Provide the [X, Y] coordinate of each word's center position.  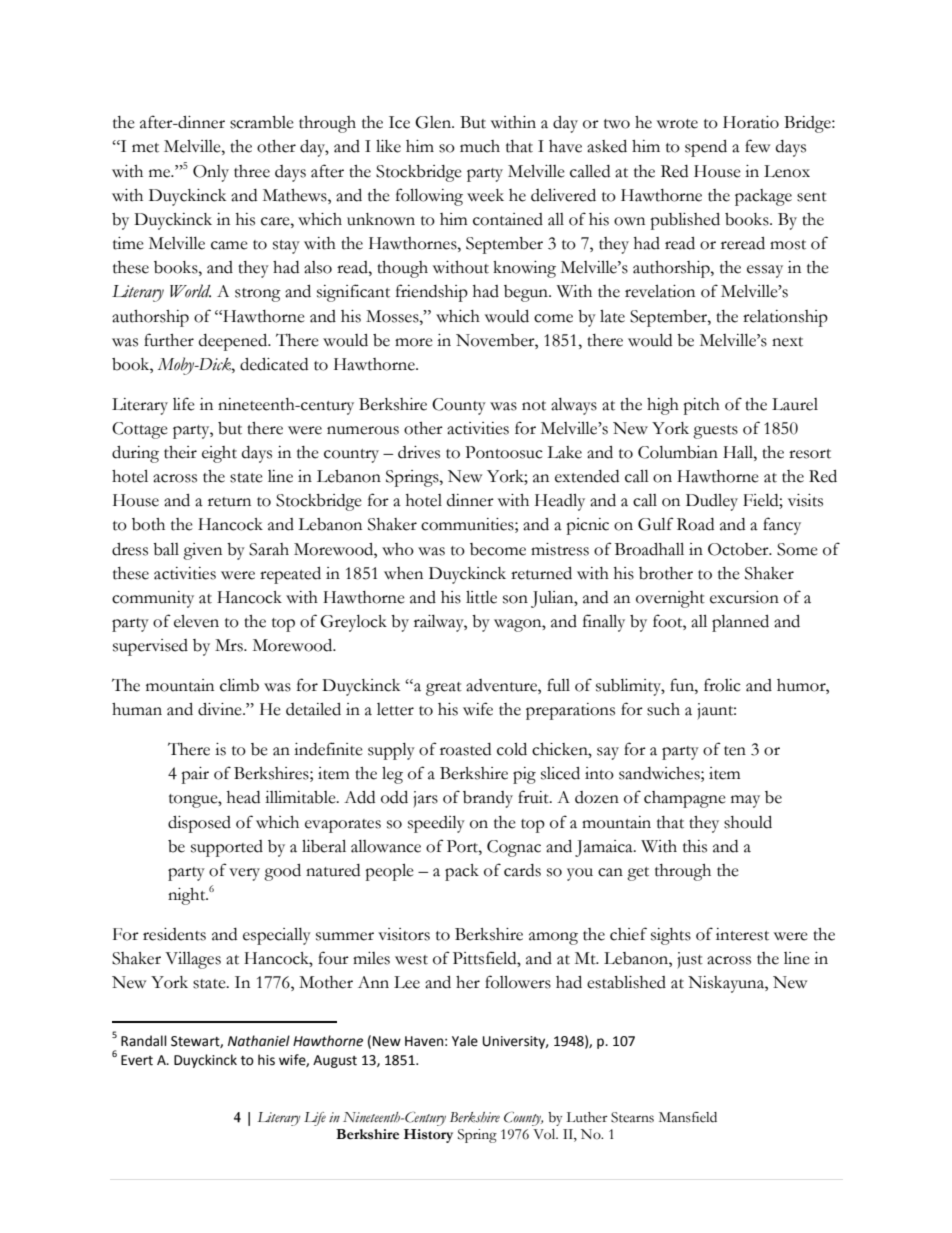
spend [706, 148]
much [480, 146]
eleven [196, 621]
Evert [137, 1060]
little [481, 597]
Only [211, 173]
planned [740, 623]
